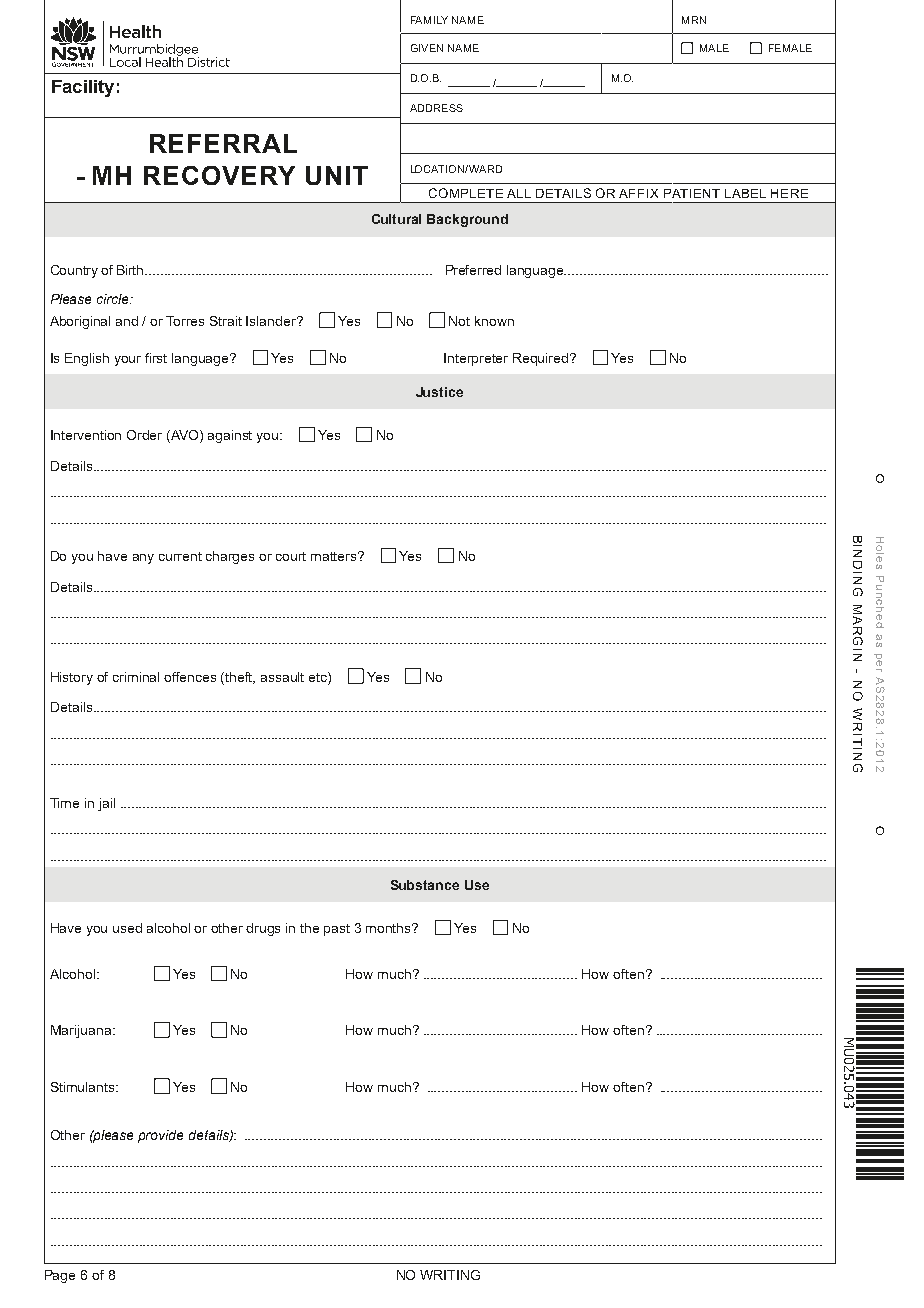 This screenshot has width=924, height=1308. What do you see at coordinates (83, 88) in the screenshot?
I see `Facility` at bounding box center [83, 88].
